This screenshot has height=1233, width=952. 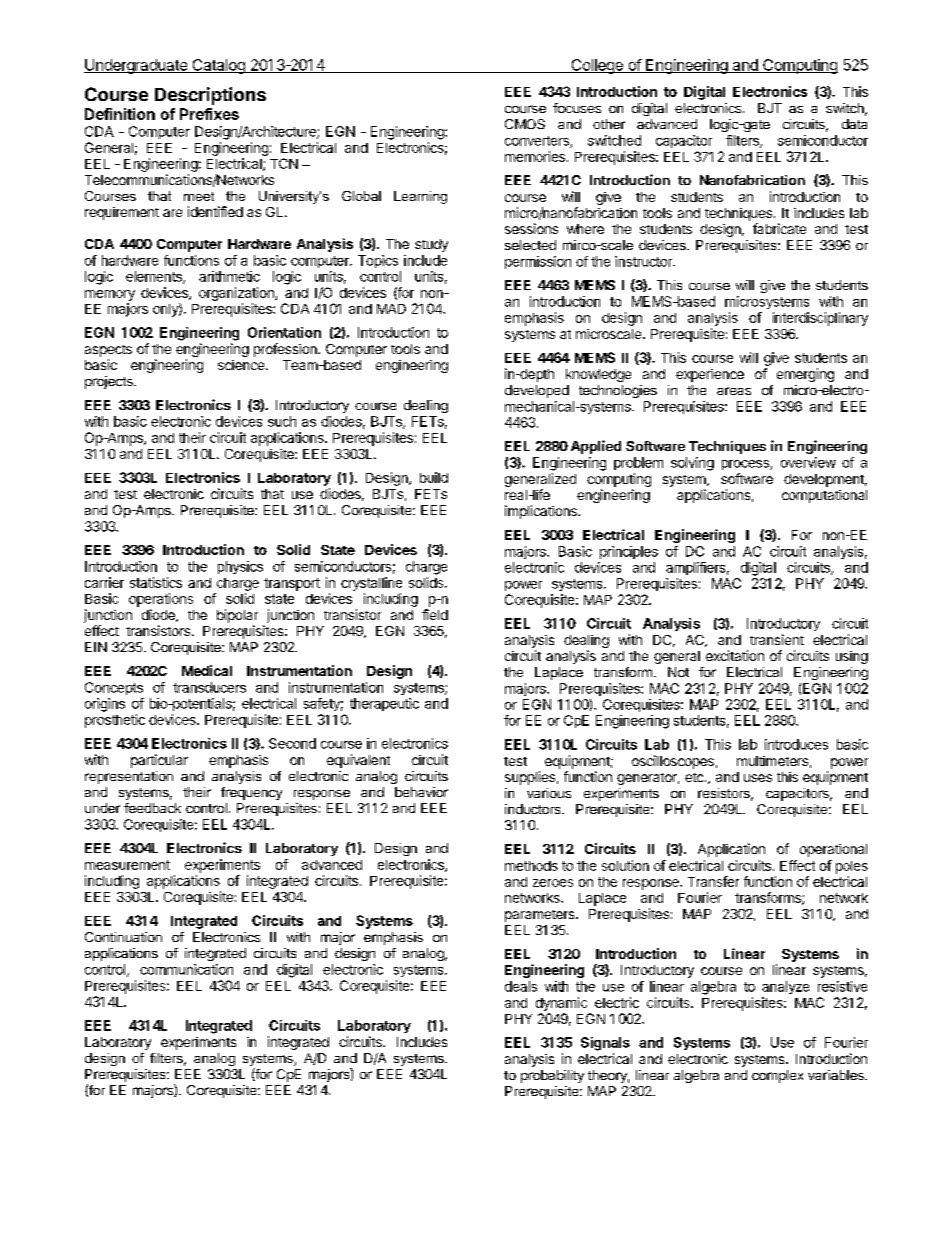 I want to click on CMOS, so click(x=525, y=124).
